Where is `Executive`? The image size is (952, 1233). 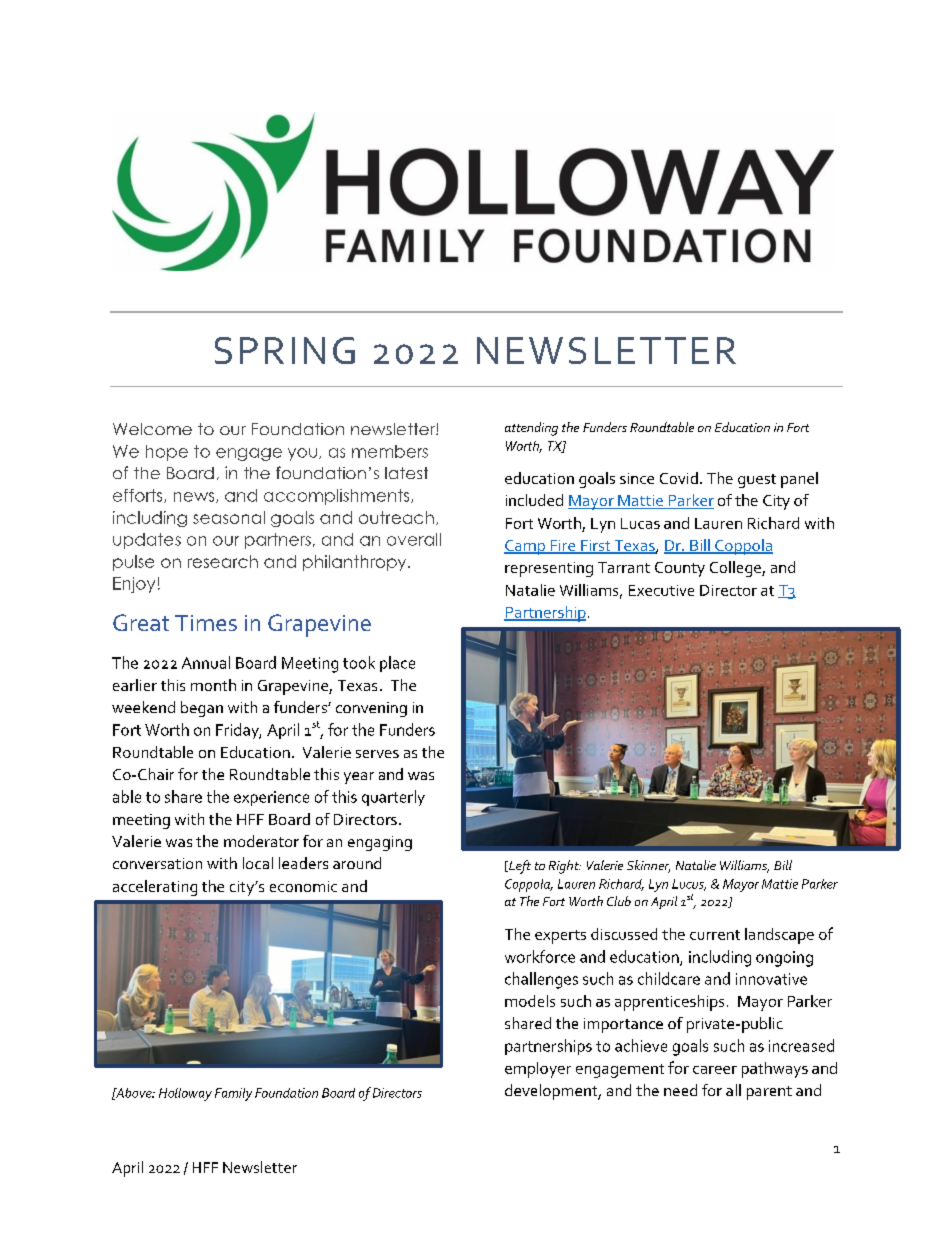 Executive is located at coordinates (661, 590).
